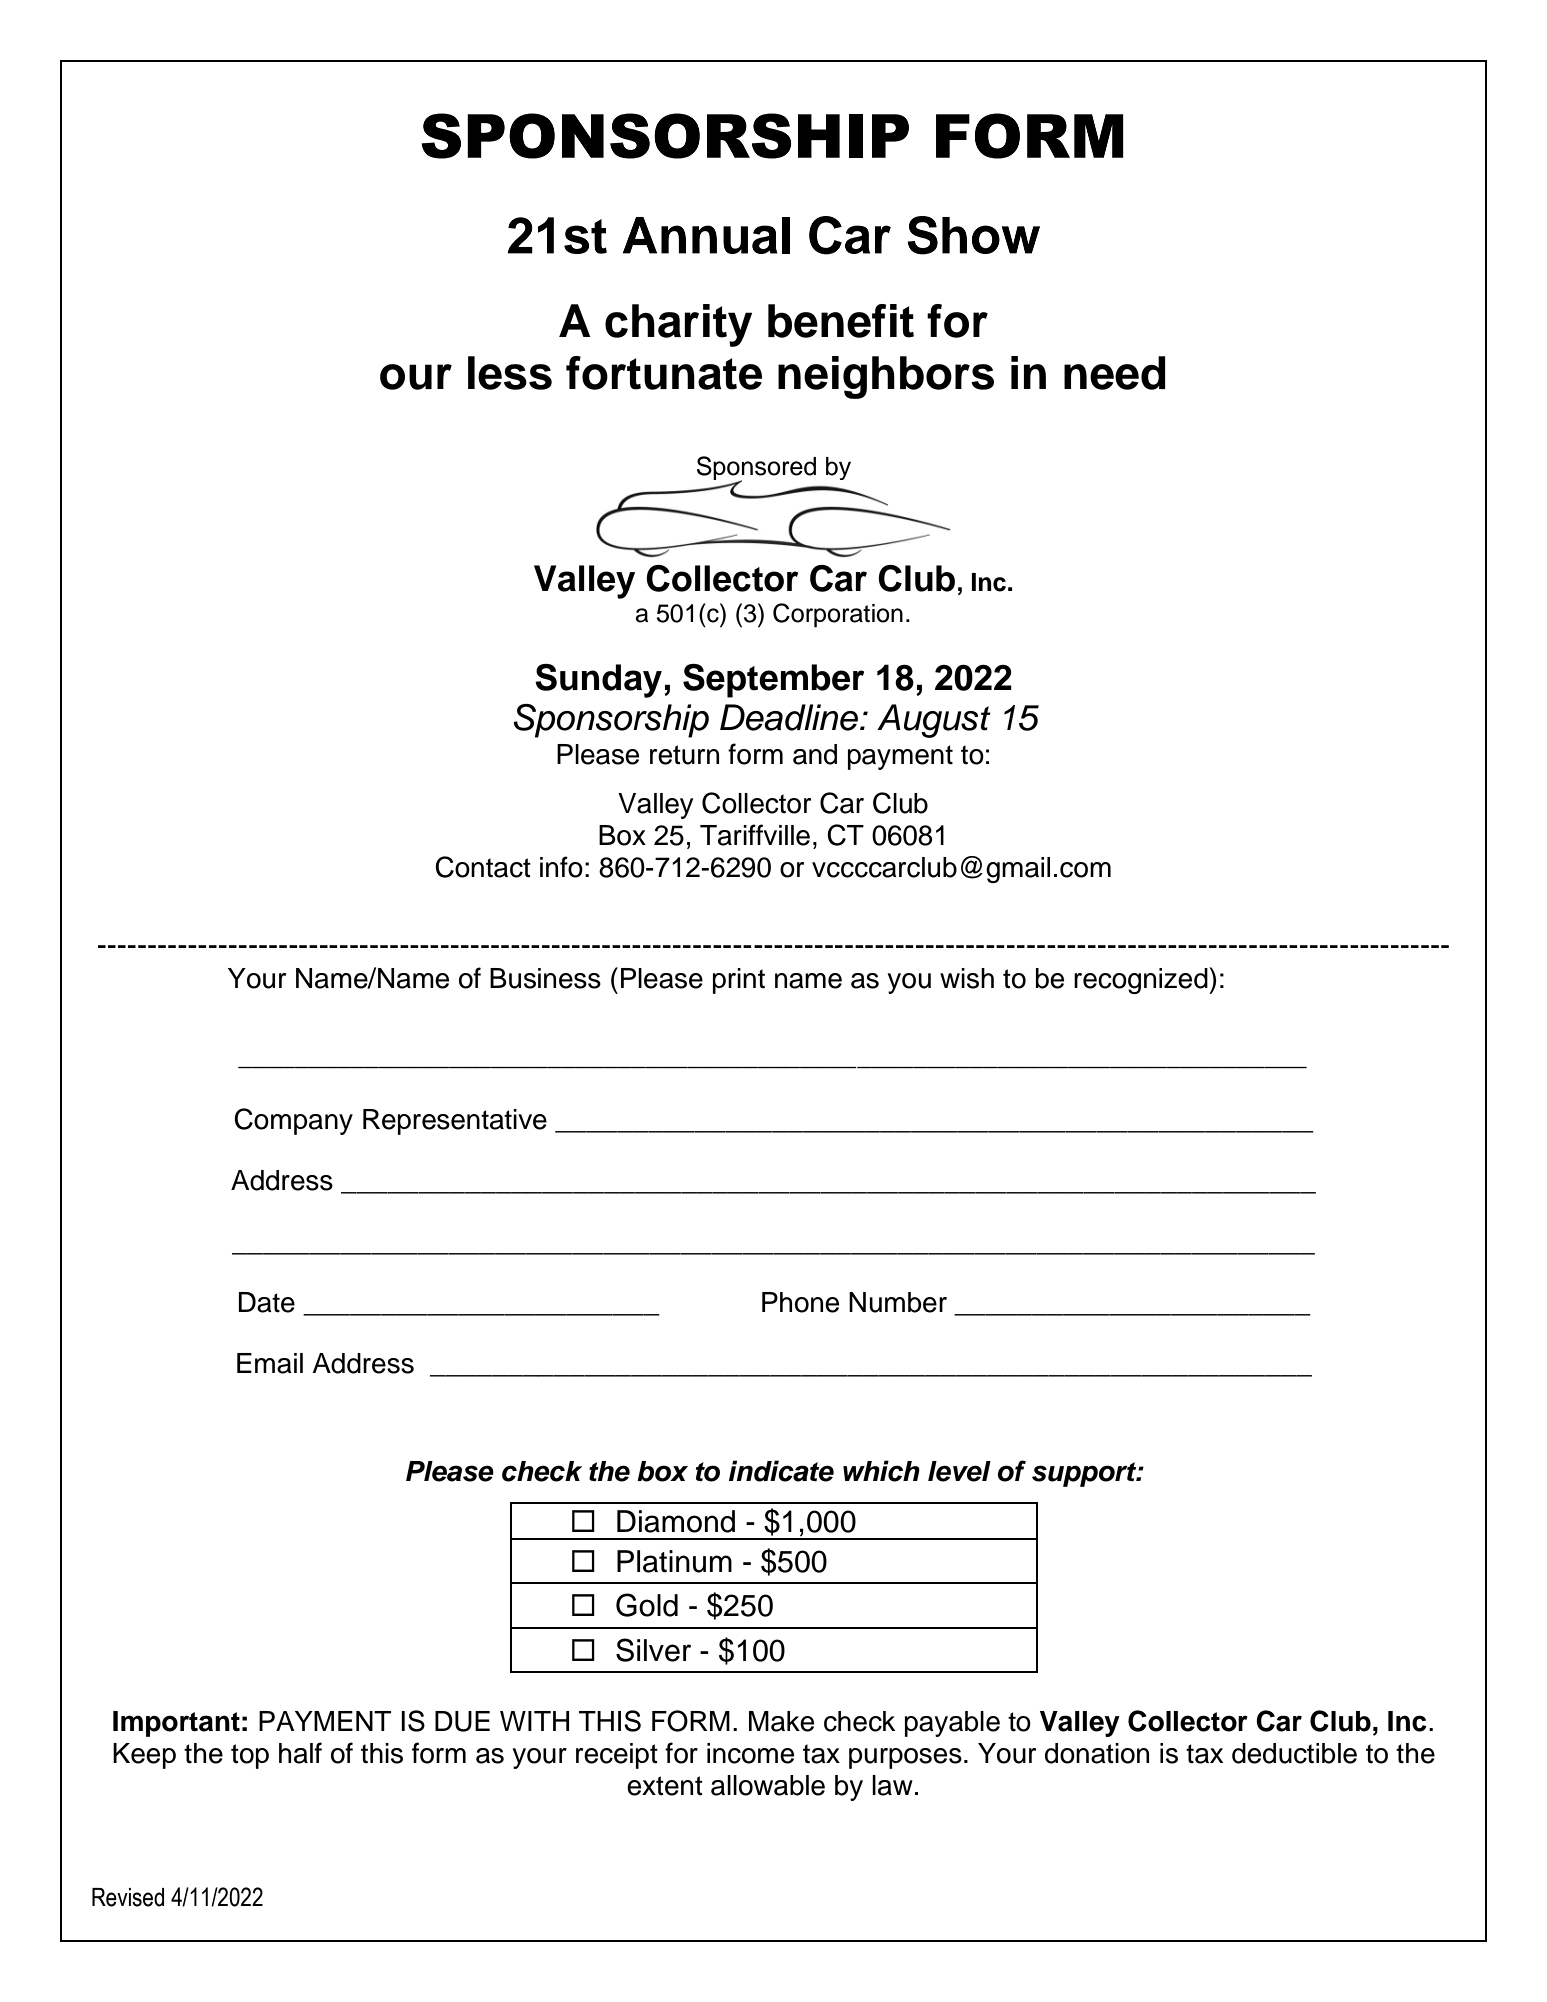 The height and width of the screenshot is (2002, 1547). I want to click on need, so click(1115, 373).
